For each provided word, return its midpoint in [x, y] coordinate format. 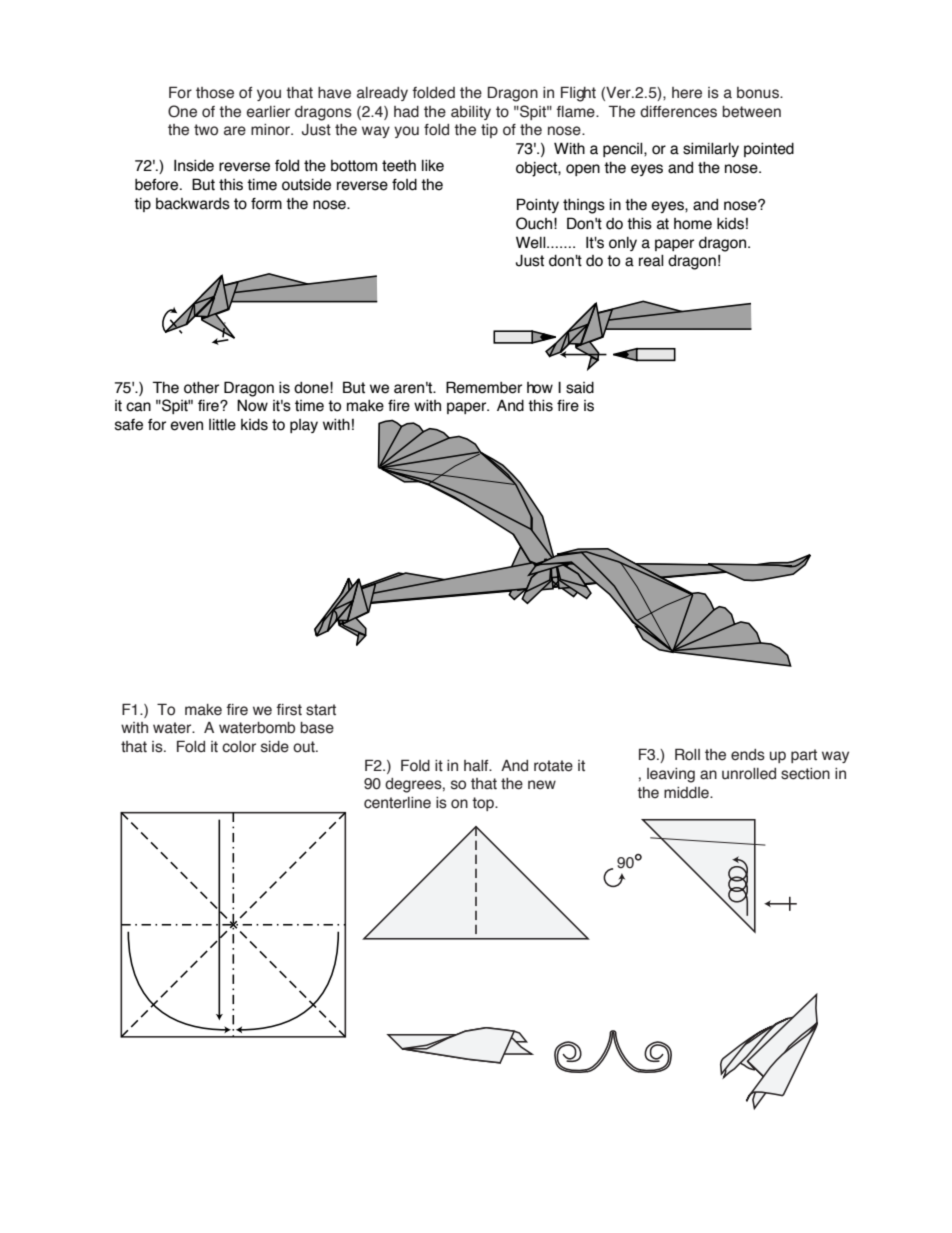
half [477, 766]
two [206, 130]
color [239, 747]
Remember [484, 387]
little [222, 425]
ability [471, 113]
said [580, 388]
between [751, 112]
